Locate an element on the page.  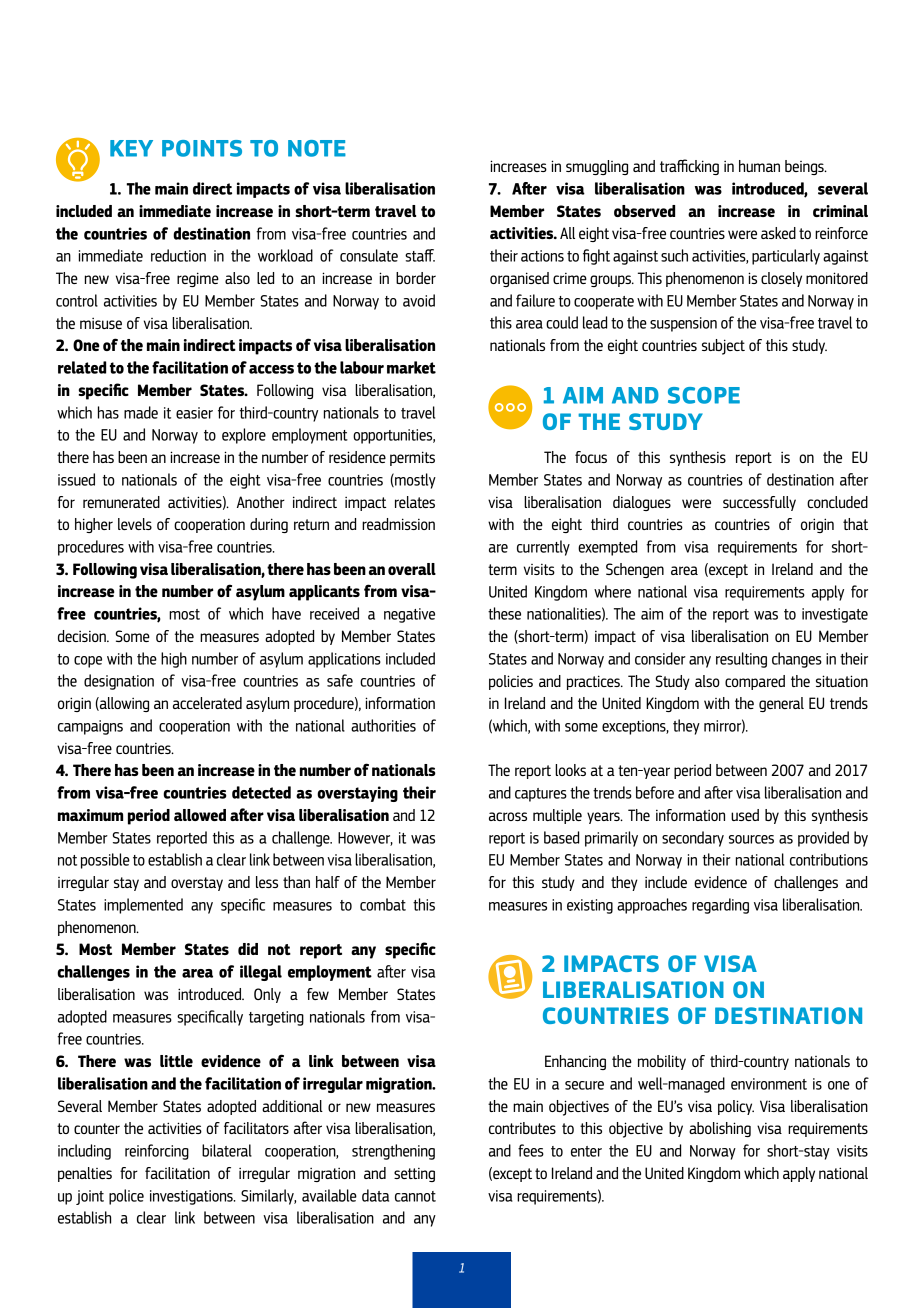
reinforcing is located at coordinates (157, 1152).
